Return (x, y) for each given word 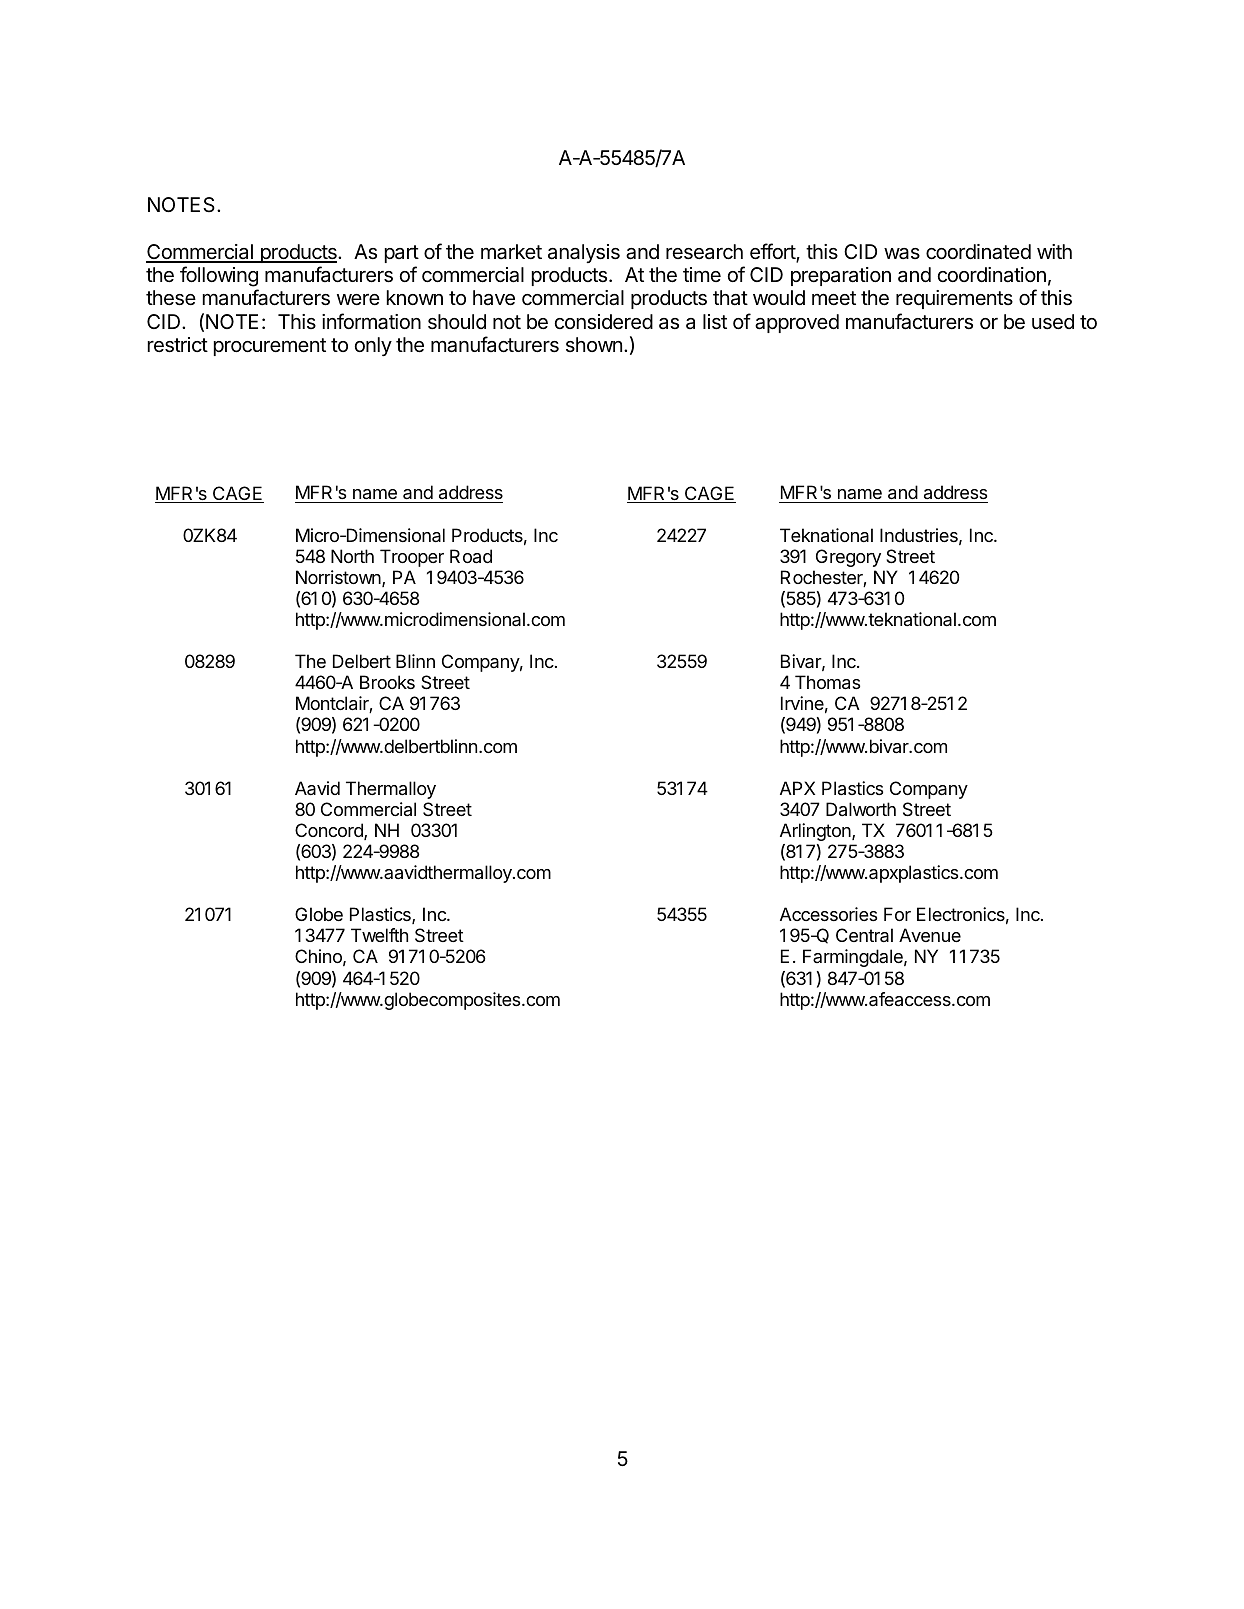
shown (594, 344)
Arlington (816, 832)
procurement (270, 347)
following (219, 276)
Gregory (848, 558)
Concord (330, 831)
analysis (584, 253)
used (1053, 322)
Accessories (828, 914)
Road (471, 556)
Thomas (827, 682)
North (352, 556)
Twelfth (379, 935)
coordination (992, 275)
